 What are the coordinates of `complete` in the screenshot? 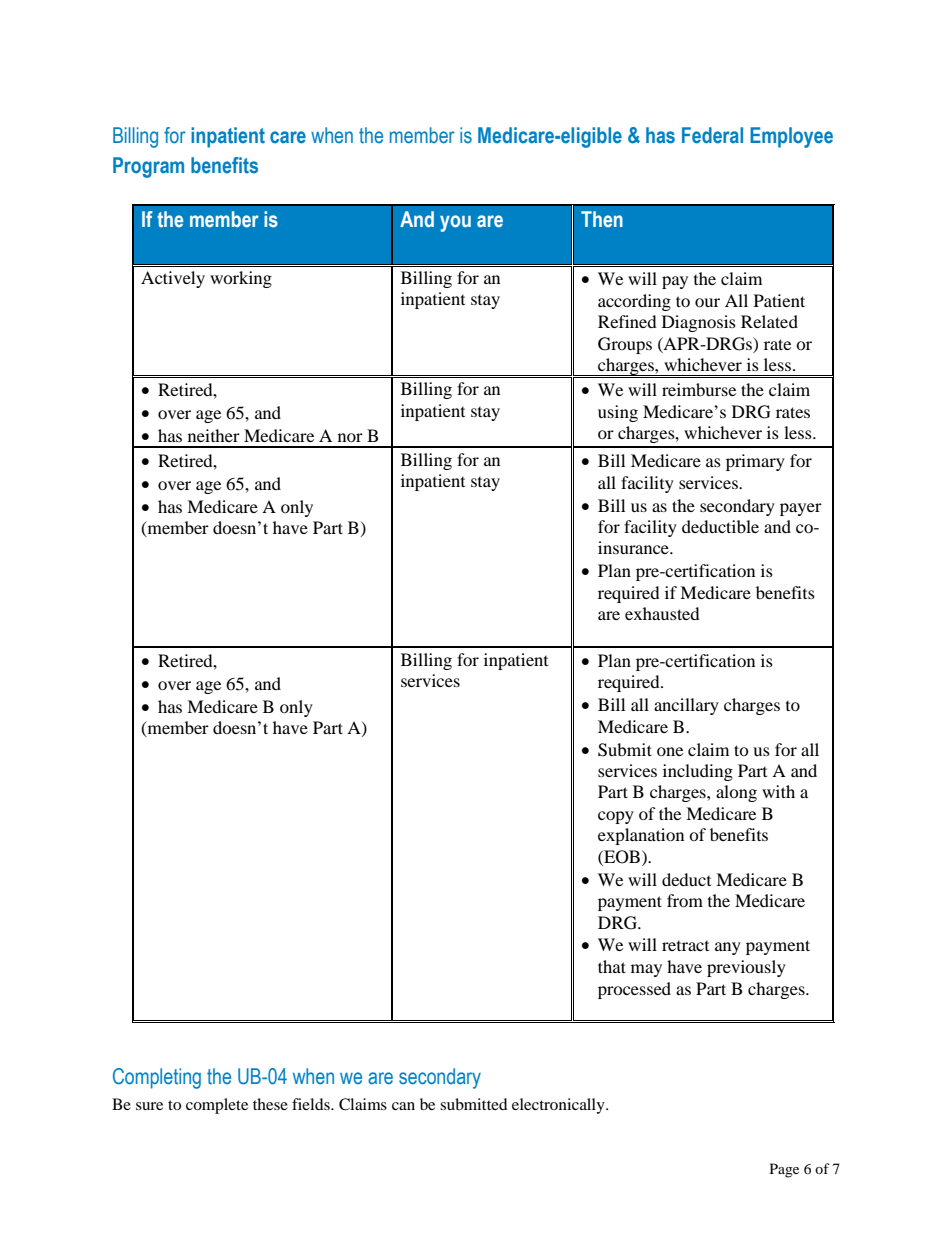 It's located at (217, 1106).
